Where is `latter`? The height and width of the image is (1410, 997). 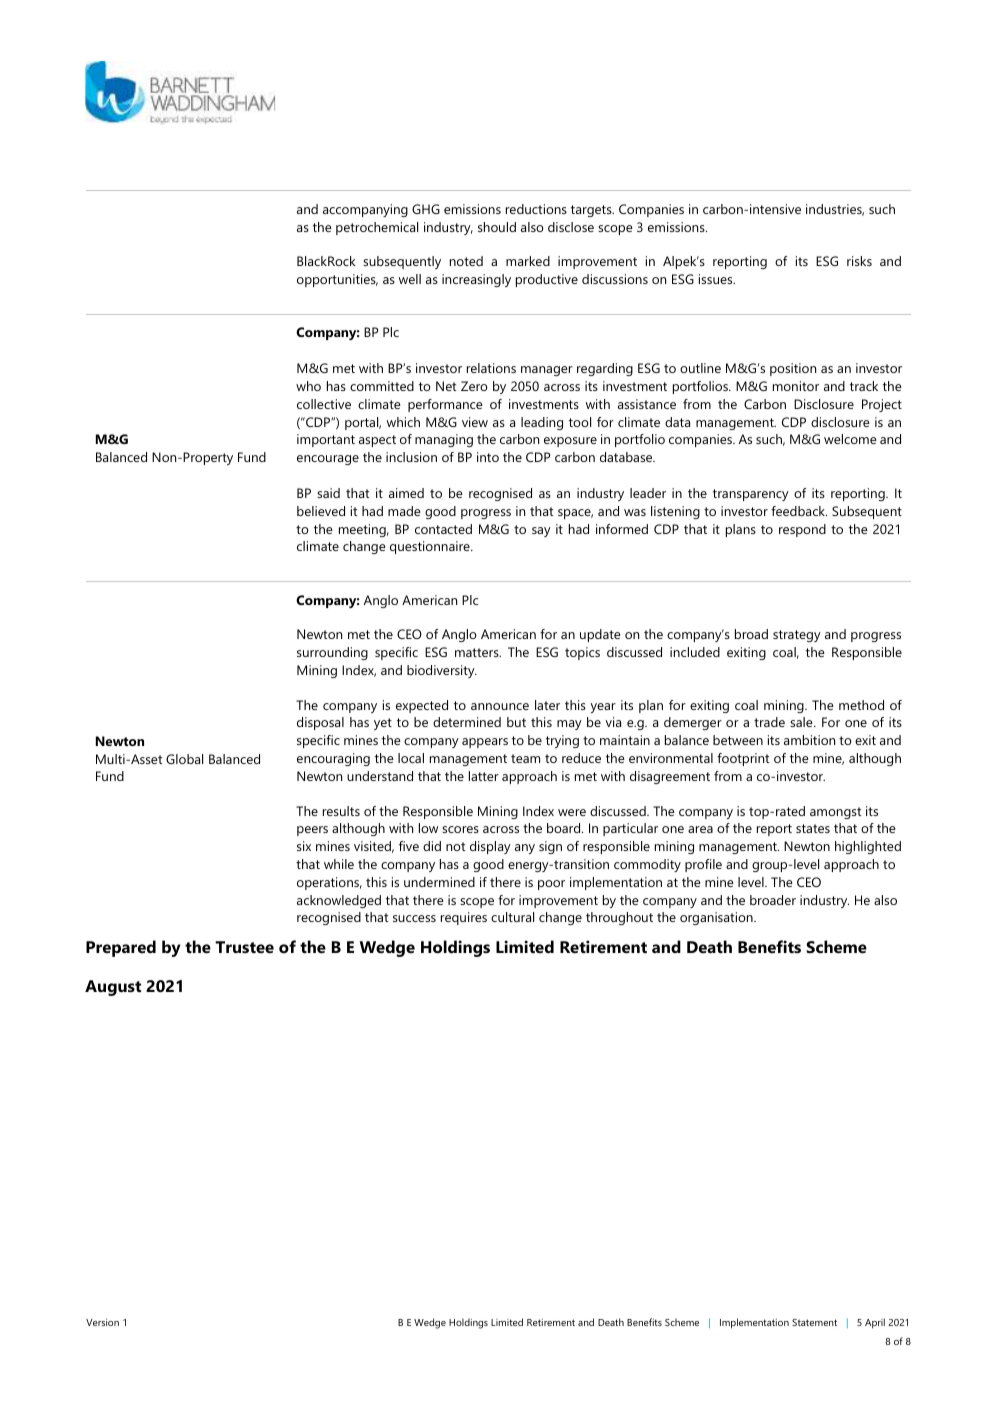 latter is located at coordinates (484, 776).
